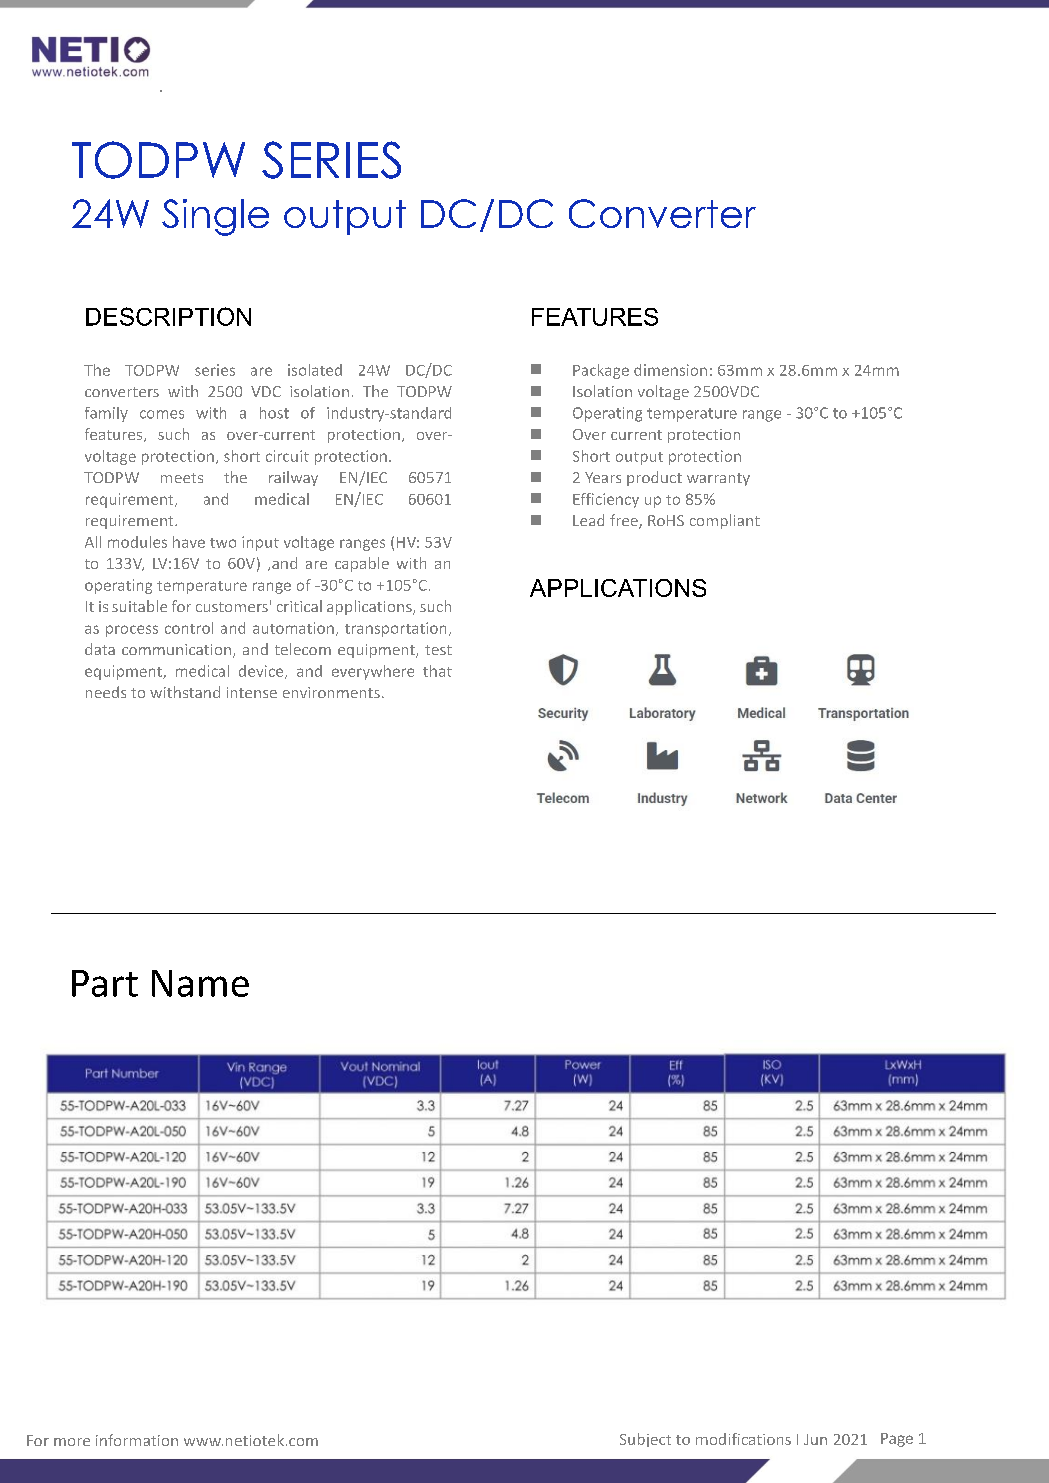  Describe the element at coordinates (437, 671) in the image. I see `that` at that location.
